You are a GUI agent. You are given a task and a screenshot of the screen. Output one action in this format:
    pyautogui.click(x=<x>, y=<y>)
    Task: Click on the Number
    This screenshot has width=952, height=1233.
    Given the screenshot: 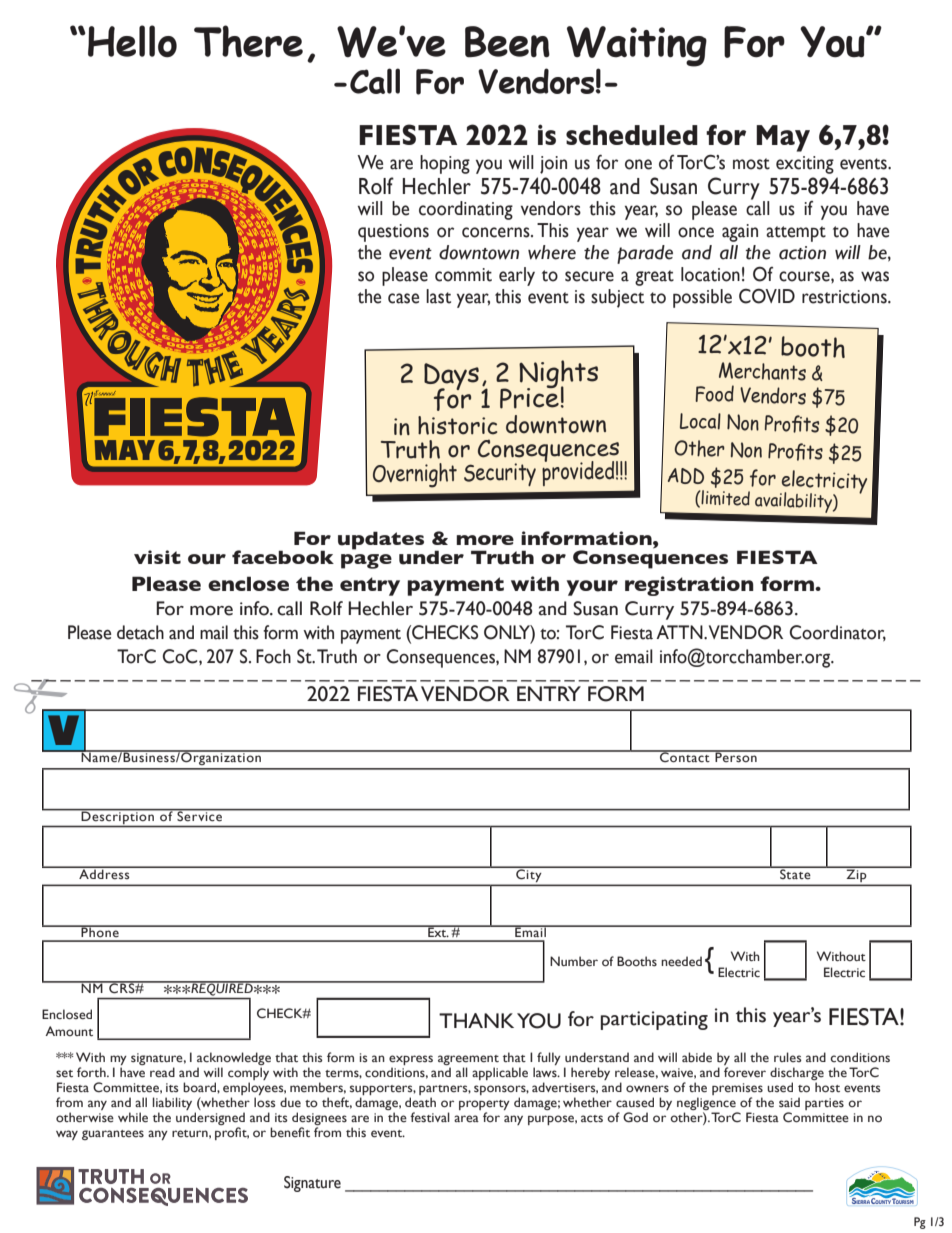 What is the action you would take?
    pyautogui.click(x=574, y=961)
